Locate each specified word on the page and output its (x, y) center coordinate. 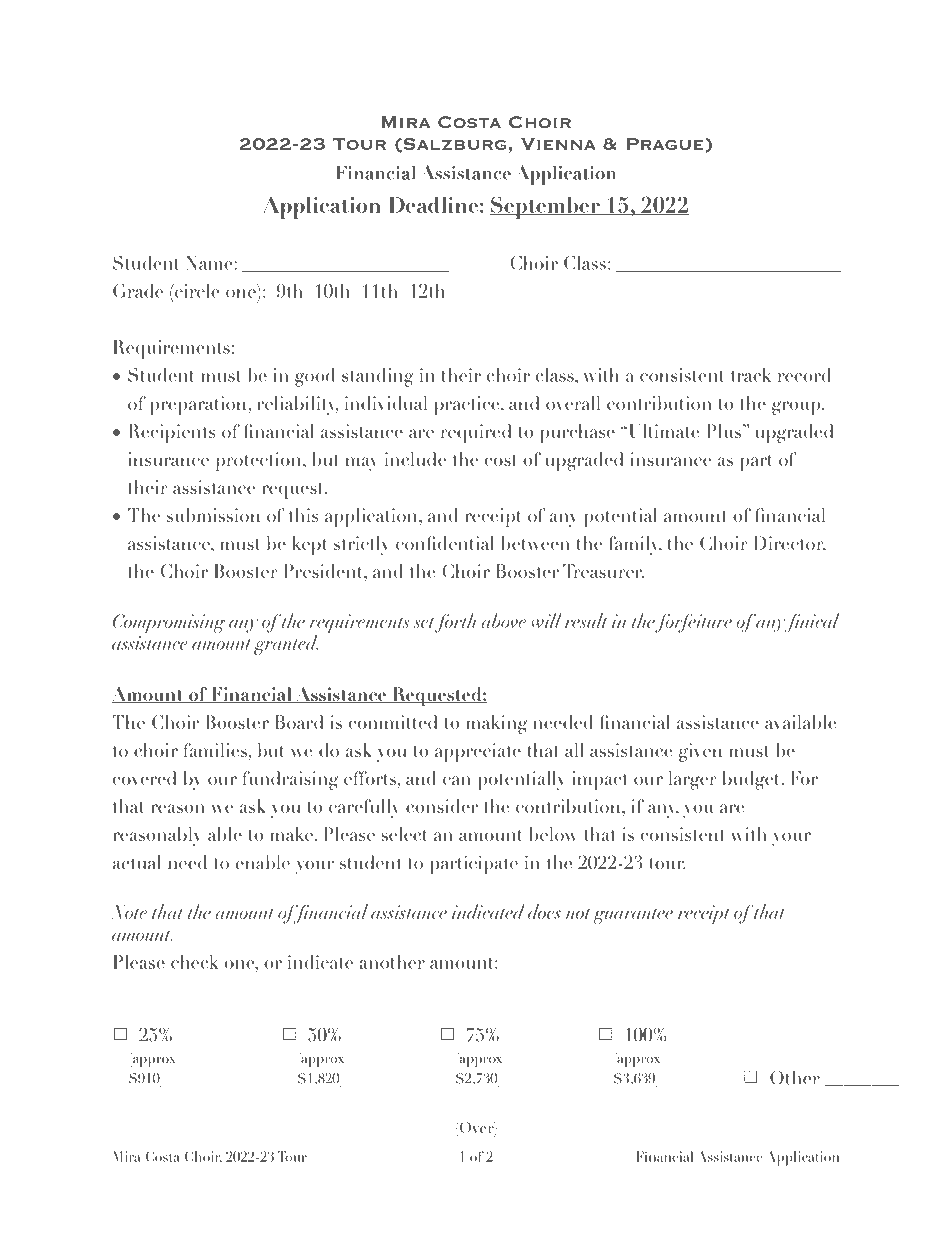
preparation (199, 405)
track (751, 375)
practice (468, 405)
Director (789, 544)
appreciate (478, 752)
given (700, 752)
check (194, 962)
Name (210, 263)
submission (213, 515)
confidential (445, 543)
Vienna (558, 144)
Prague (666, 144)
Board (299, 722)
